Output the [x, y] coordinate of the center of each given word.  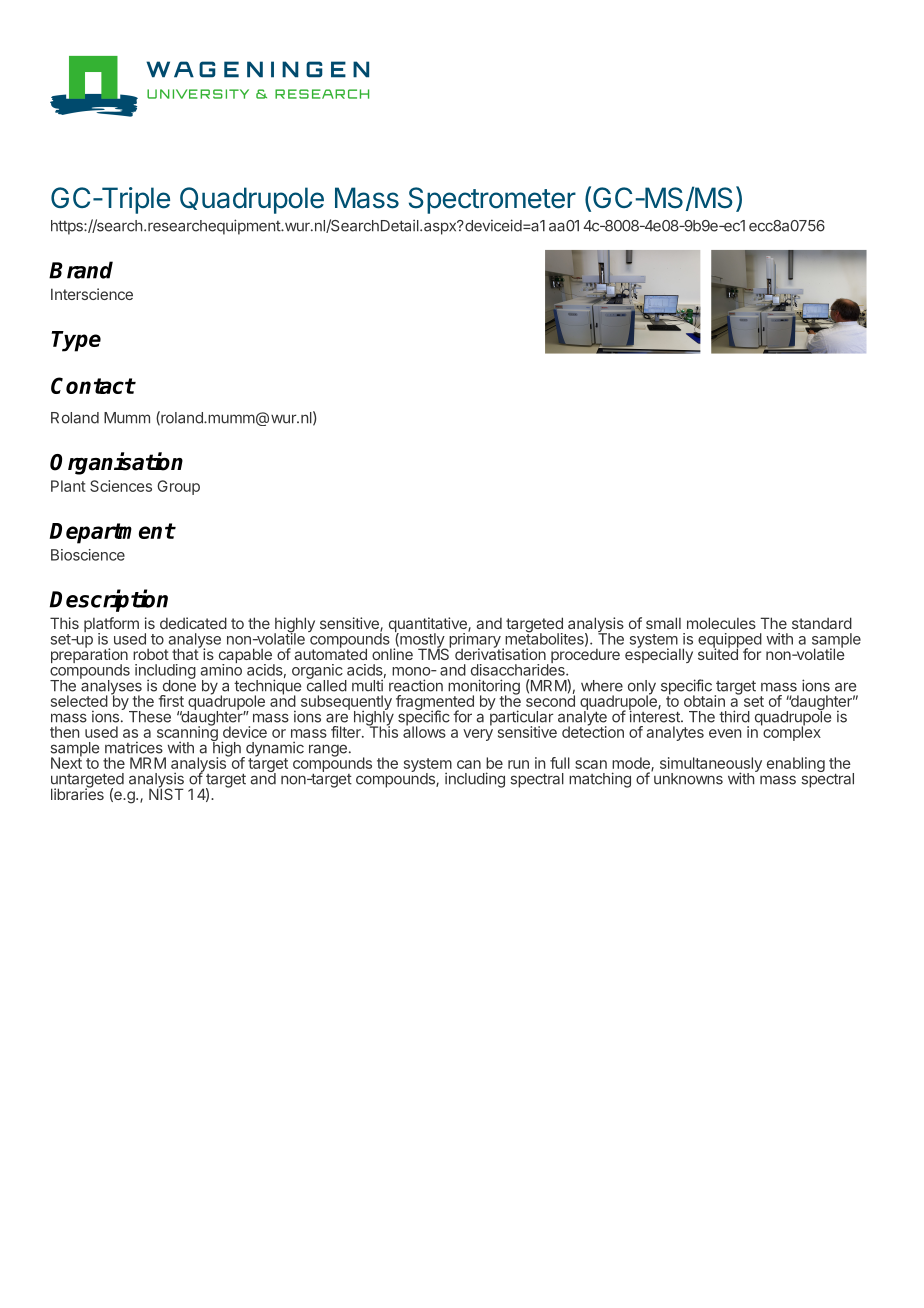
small [663, 623]
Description [109, 600]
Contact [93, 385]
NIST [166, 793]
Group [178, 487]
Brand [81, 270]
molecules [721, 623]
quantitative [429, 626]
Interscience [92, 294]
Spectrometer [492, 200]
